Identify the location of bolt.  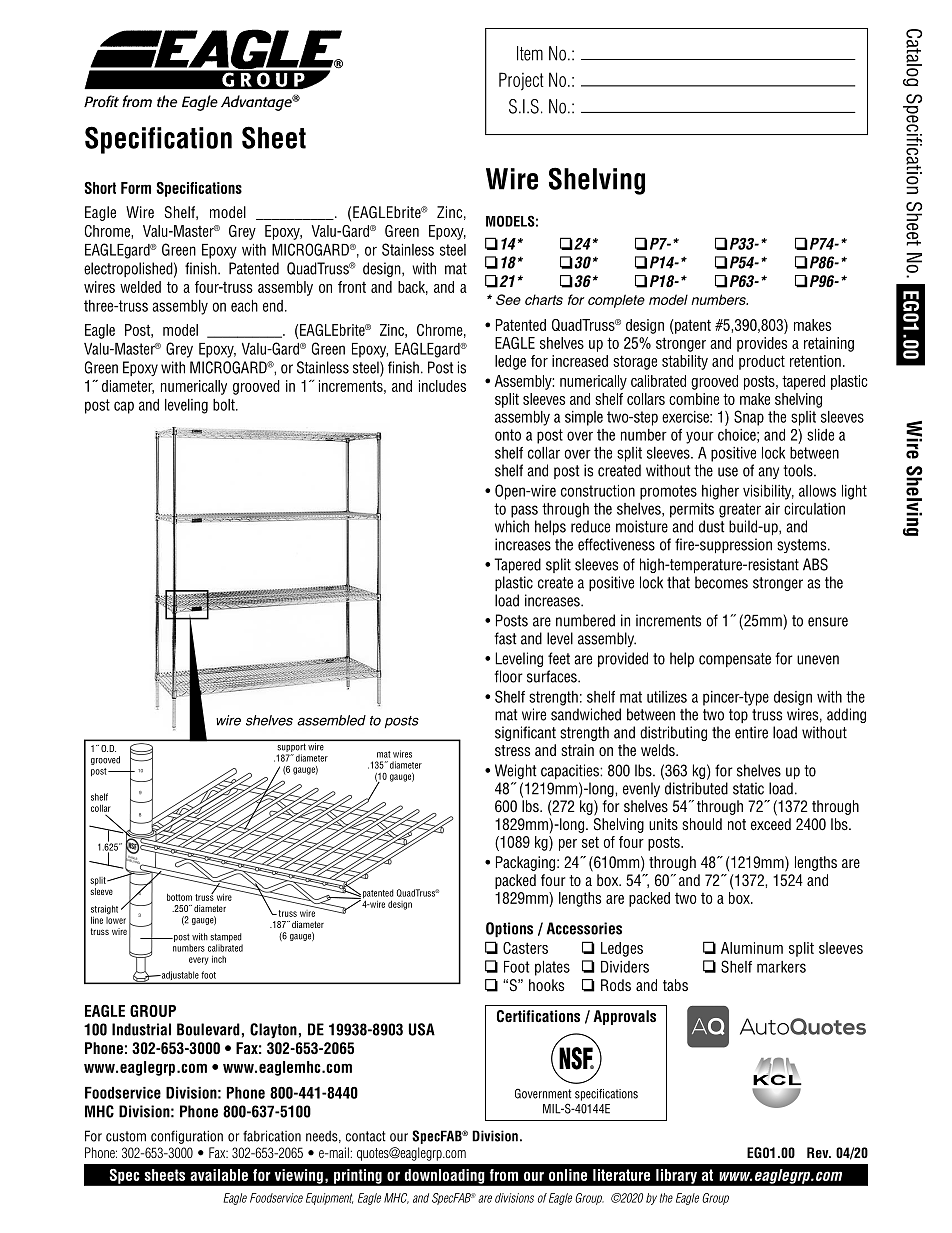
(225, 405).
